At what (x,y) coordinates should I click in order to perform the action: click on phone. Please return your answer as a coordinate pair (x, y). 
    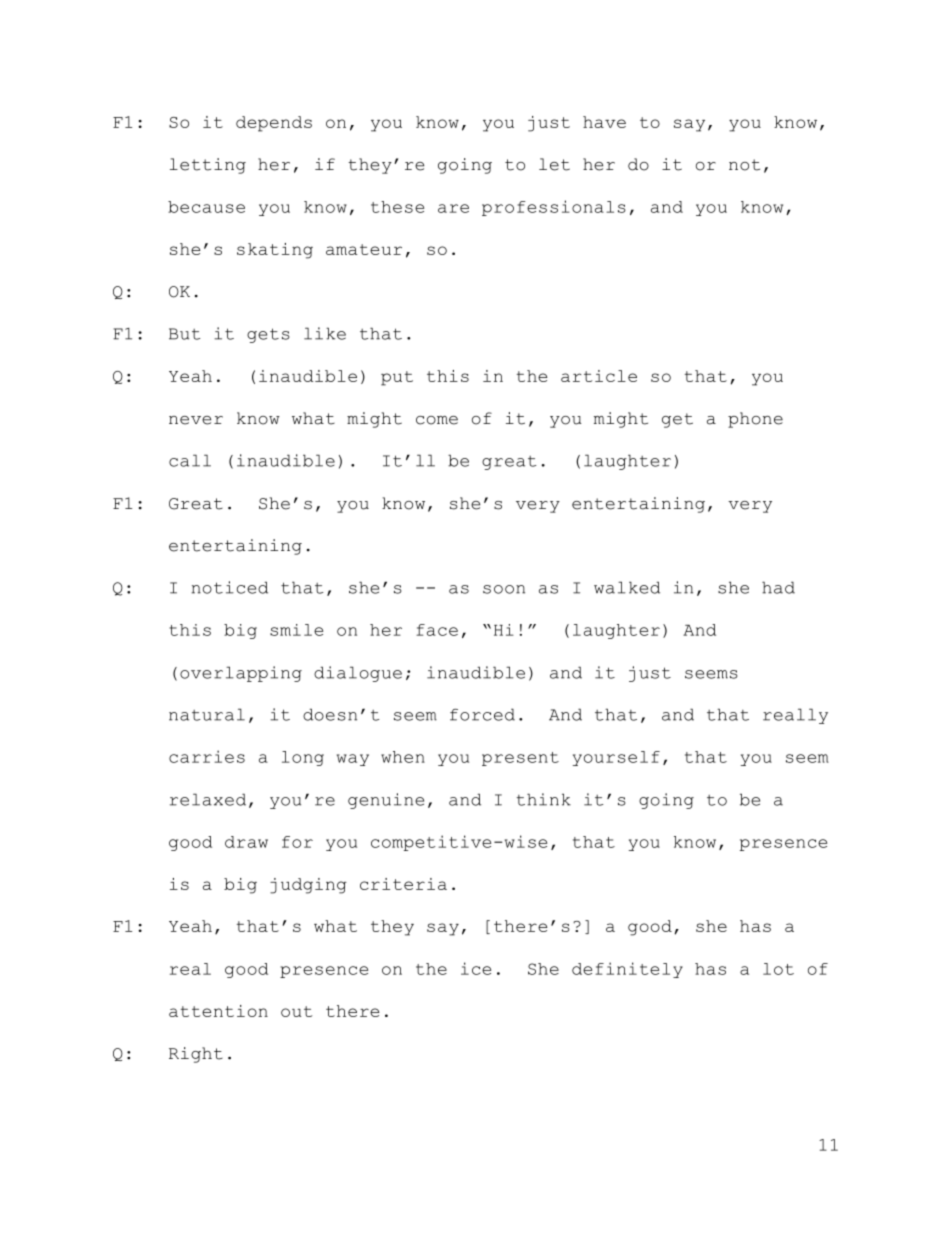
    Looking at the image, I should click on (755, 420).
